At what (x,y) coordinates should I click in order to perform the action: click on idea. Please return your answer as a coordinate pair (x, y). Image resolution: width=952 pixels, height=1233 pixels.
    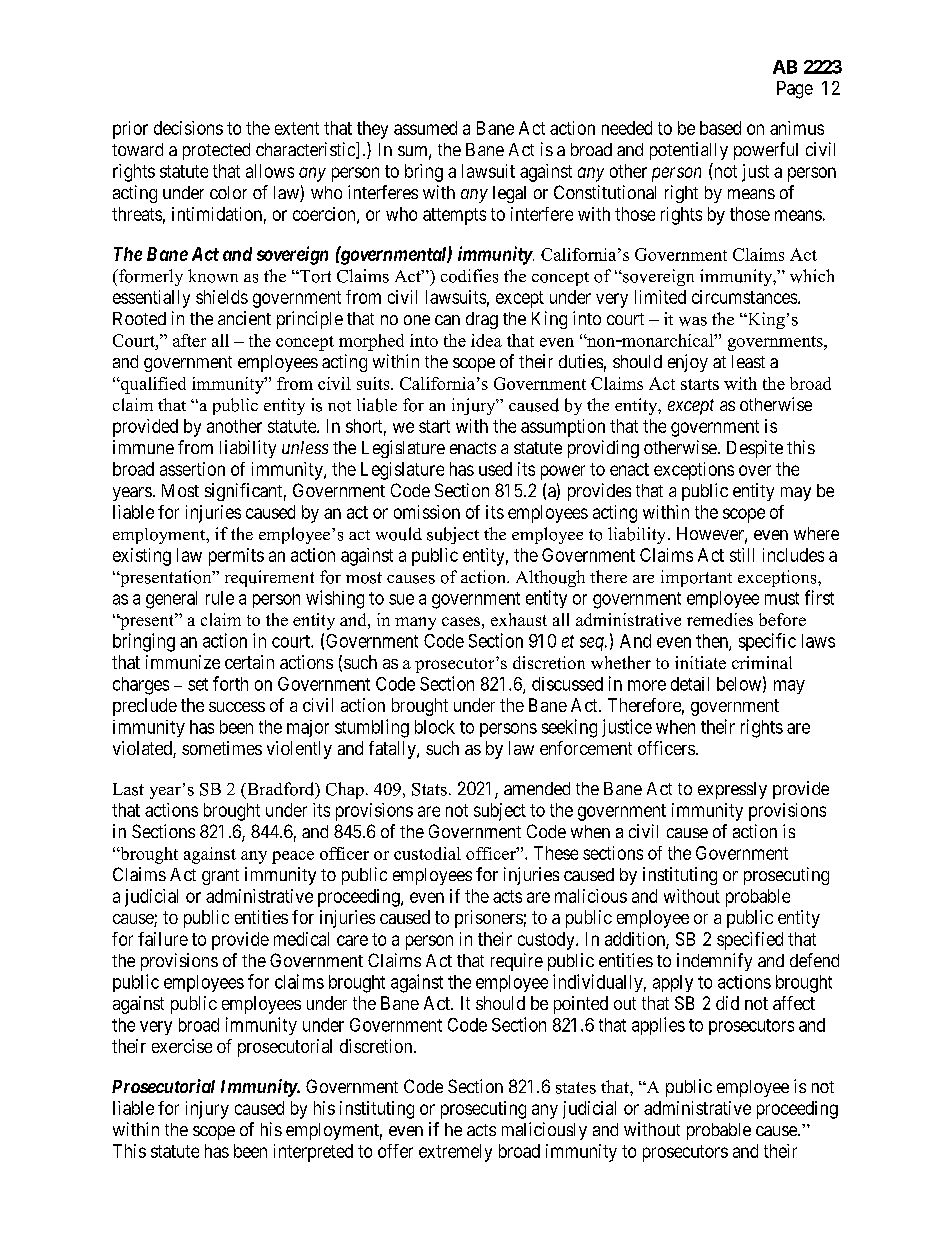
    Looking at the image, I should click on (486, 340).
